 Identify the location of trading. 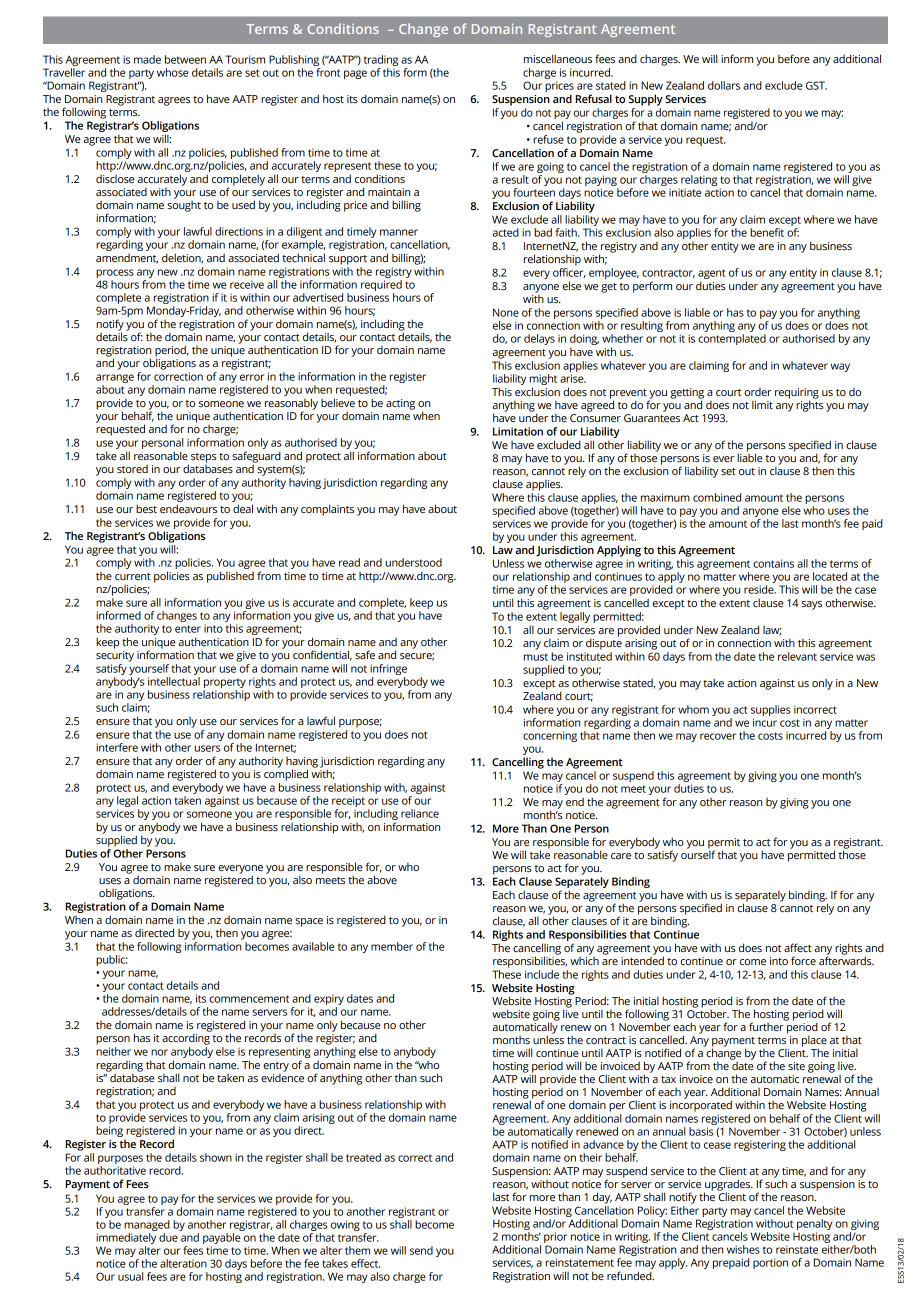
(381, 60).
